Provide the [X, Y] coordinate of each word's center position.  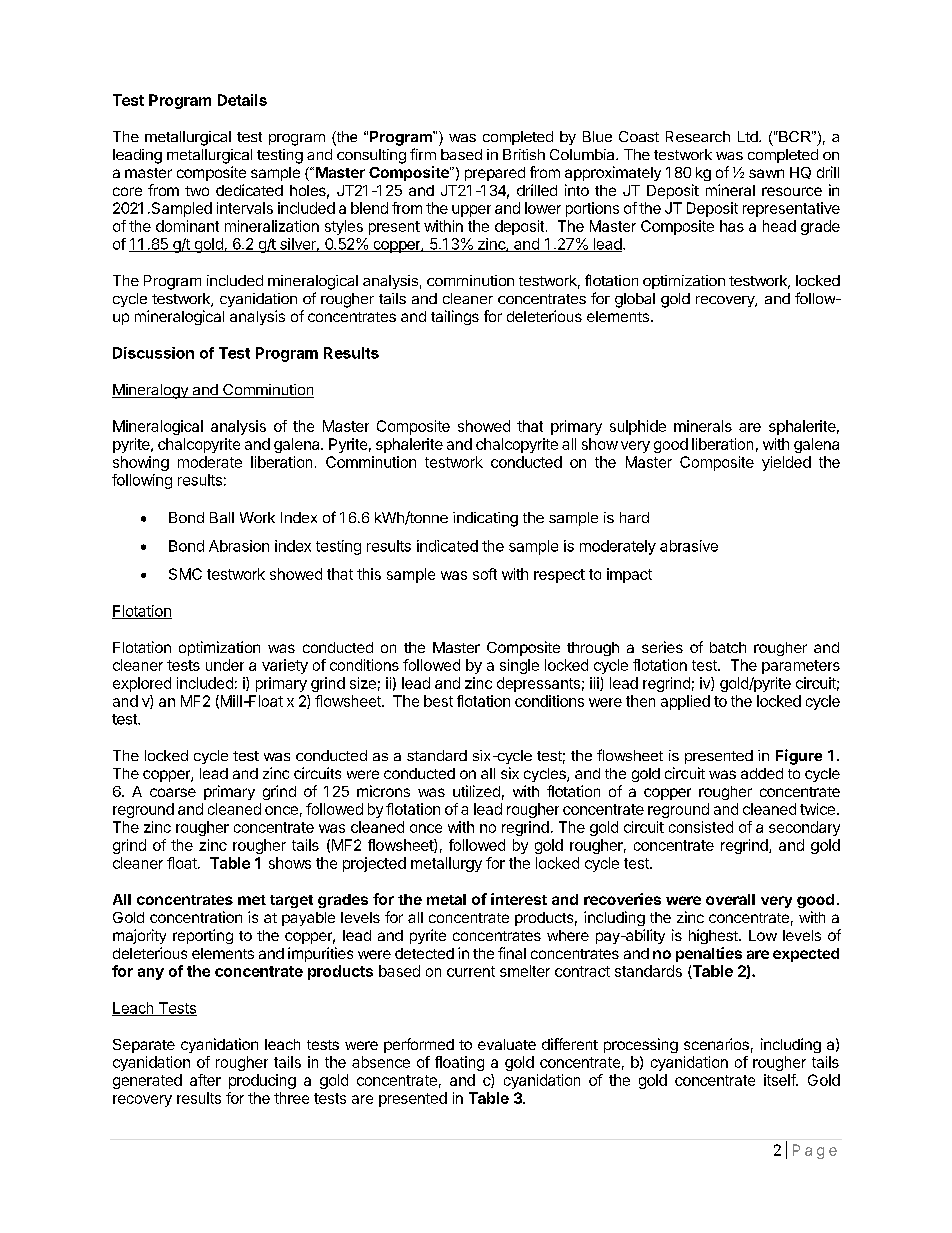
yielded [786, 463]
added [762, 773]
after [205, 1080]
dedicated [249, 190]
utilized [476, 791]
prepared [495, 174]
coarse [173, 792]
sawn [766, 173]
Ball [222, 517]
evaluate [507, 1044]
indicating [485, 519]
